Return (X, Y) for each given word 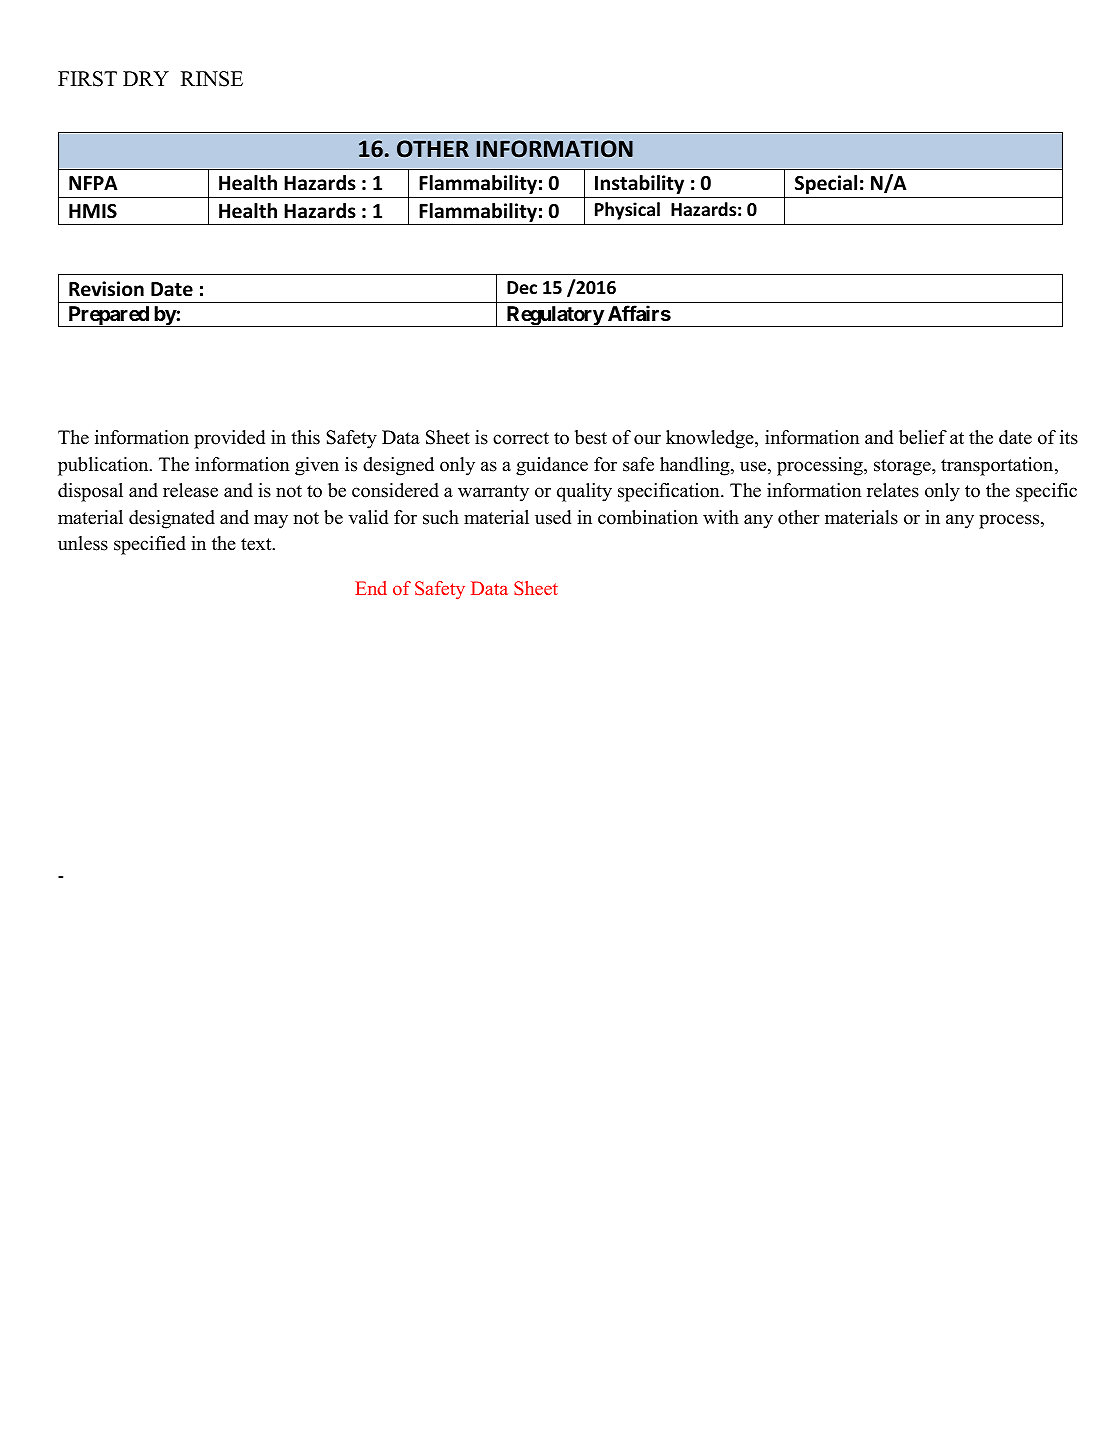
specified (150, 545)
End (371, 588)
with (721, 517)
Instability (639, 184)
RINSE (212, 79)
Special (826, 184)
